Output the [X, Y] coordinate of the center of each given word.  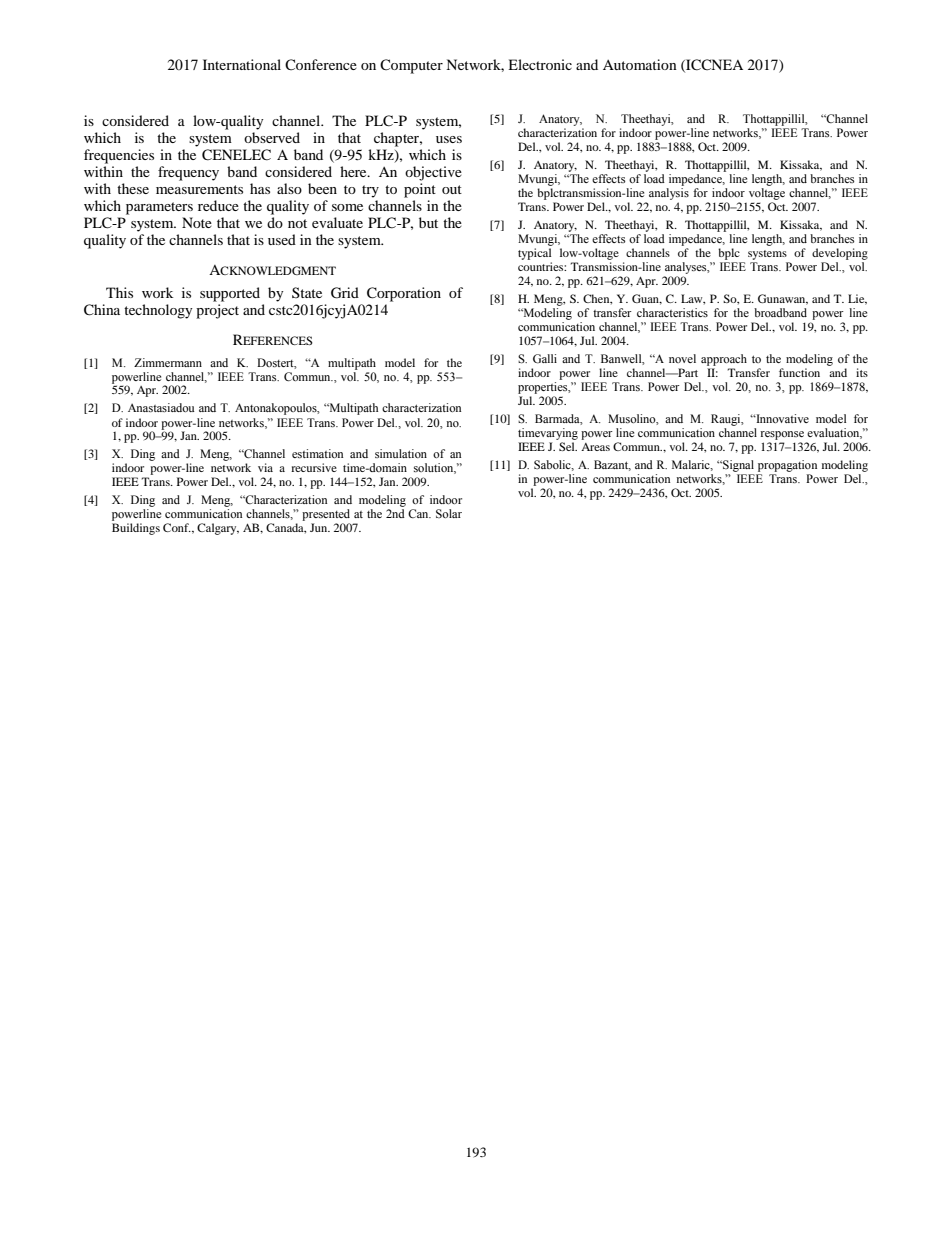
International [242, 64]
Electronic [540, 64]
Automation [640, 64]
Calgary [218, 529]
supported [230, 294]
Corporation [404, 294]
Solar [449, 513]
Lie [857, 299]
